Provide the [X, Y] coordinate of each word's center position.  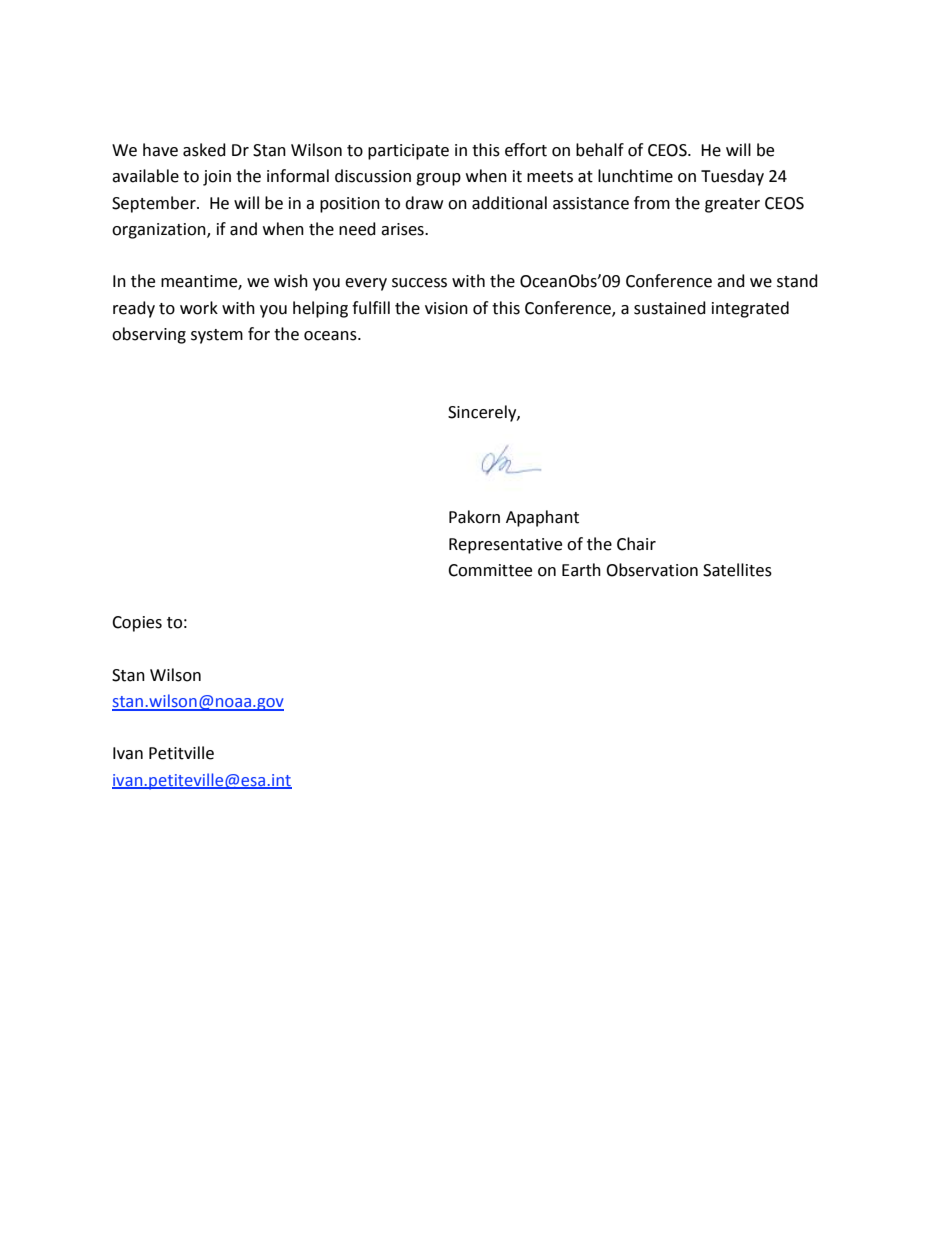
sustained [670, 308]
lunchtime [635, 176]
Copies [137, 624]
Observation [652, 570]
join [217, 178]
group [438, 179]
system [217, 336]
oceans [331, 336]
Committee [490, 570]
